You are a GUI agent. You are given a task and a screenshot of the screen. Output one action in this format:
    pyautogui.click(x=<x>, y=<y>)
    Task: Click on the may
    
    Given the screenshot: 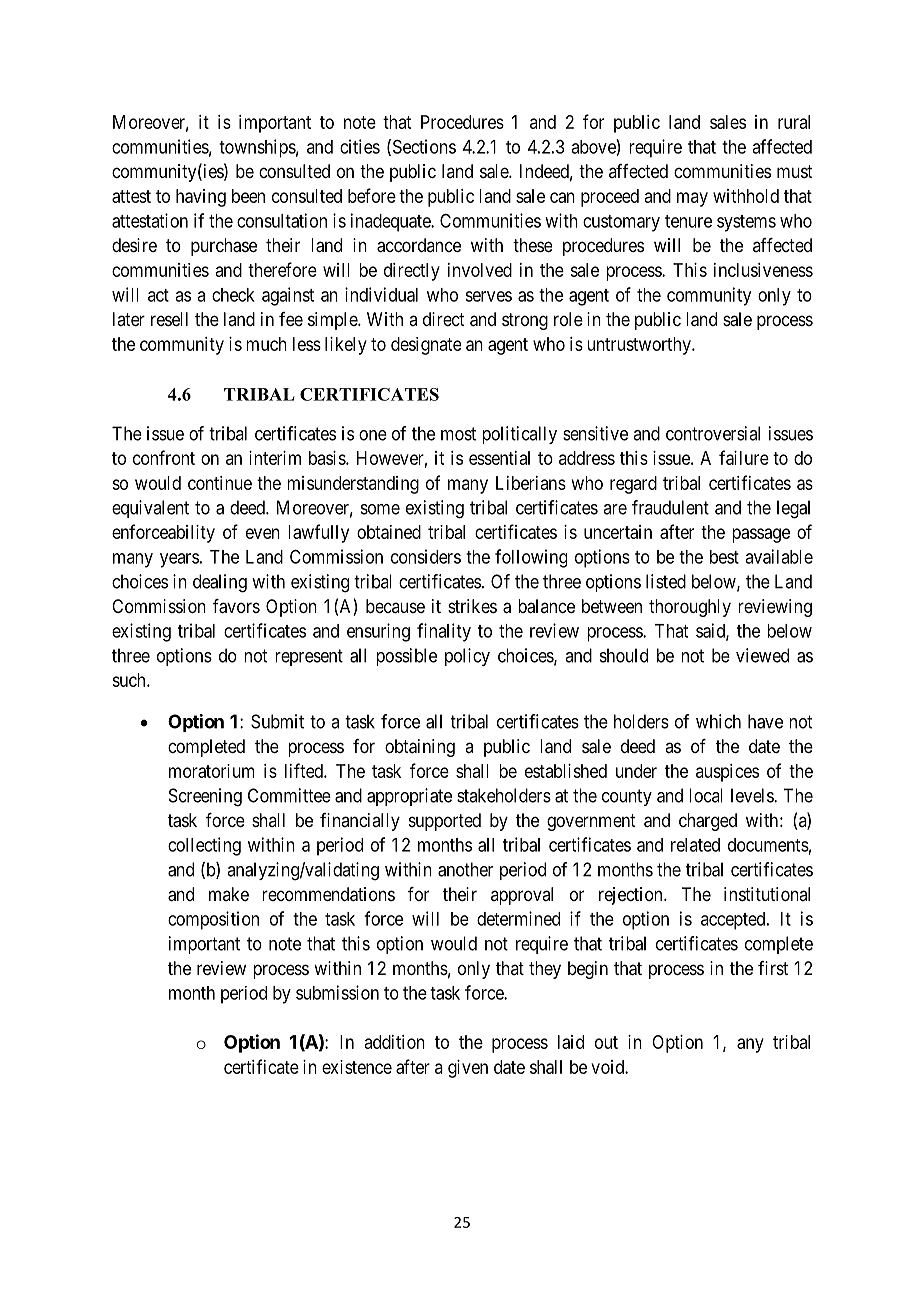 What is the action you would take?
    pyautogui.click(x=692, y=199)
